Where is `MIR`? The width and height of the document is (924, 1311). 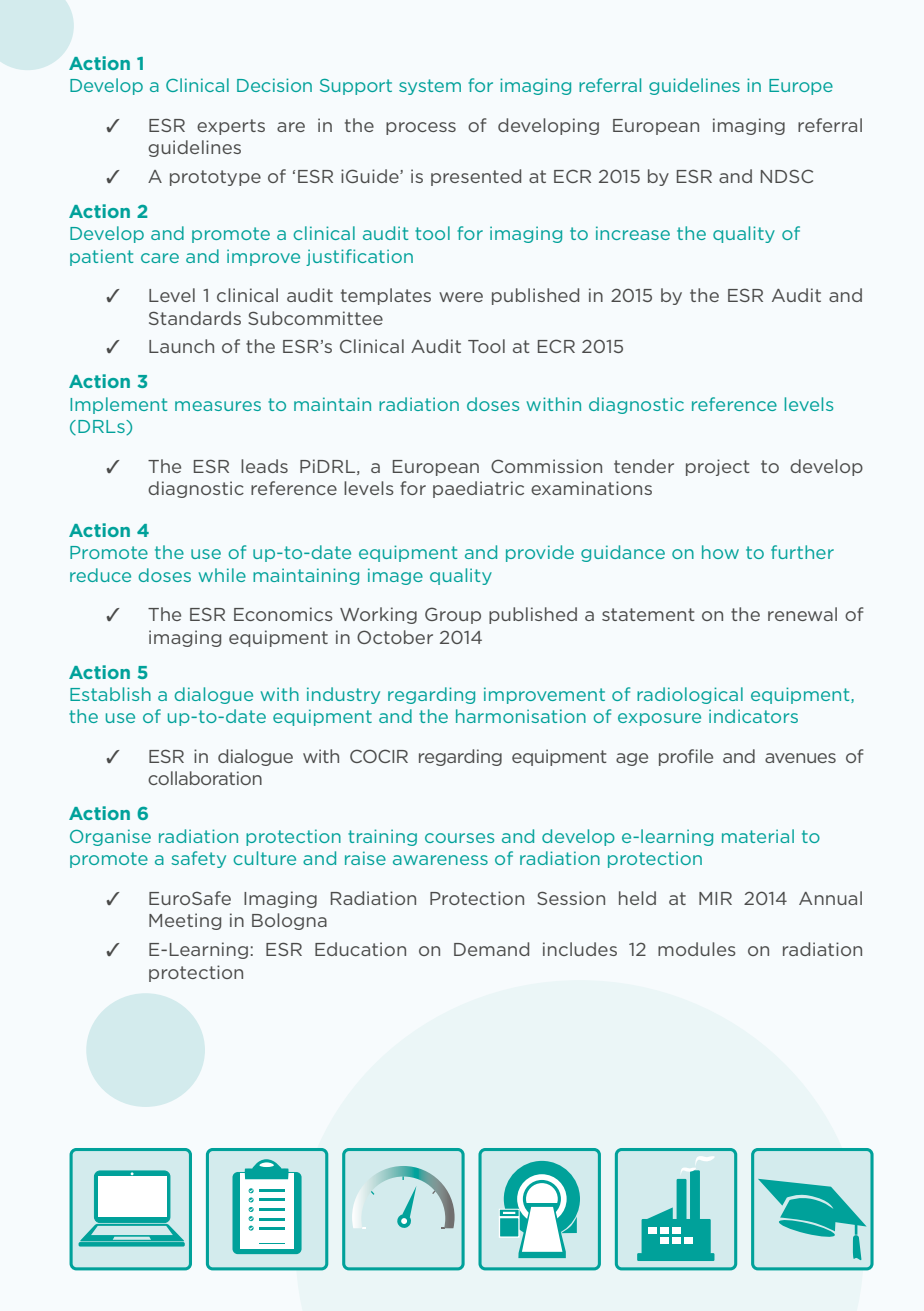 MIR is located at coordinates (715, 898).
